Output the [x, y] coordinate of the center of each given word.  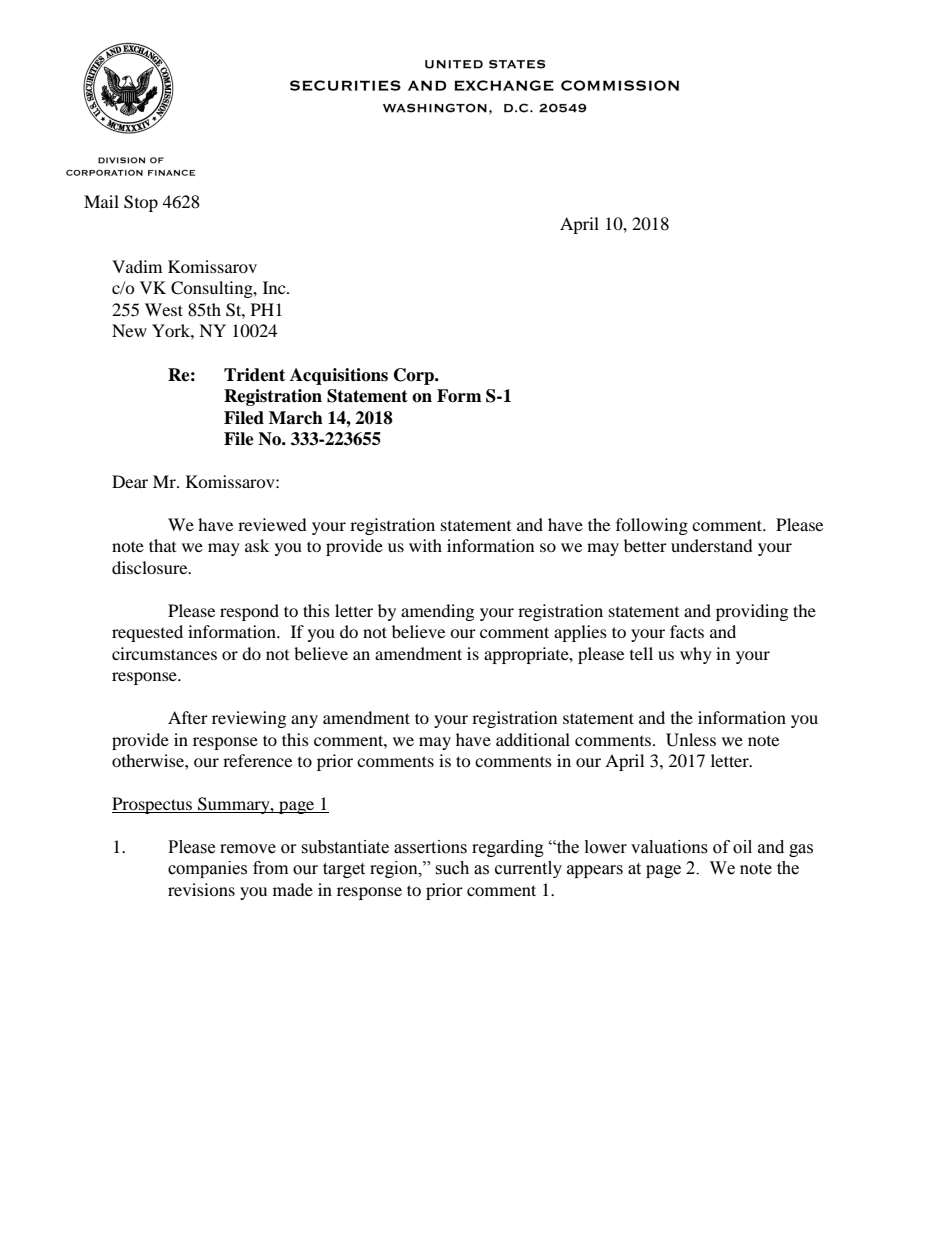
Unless [691, 740]
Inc [275, 287]
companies [207, 869]
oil [742, 847]
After [188, 717]
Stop [141, 203]
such [452, 868]
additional [533, 739]
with [425, 545]
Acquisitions [339, 376]
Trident [254, 375]
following [652, 526]
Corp [415, 376]
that [162, 545]
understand [712, 545]
